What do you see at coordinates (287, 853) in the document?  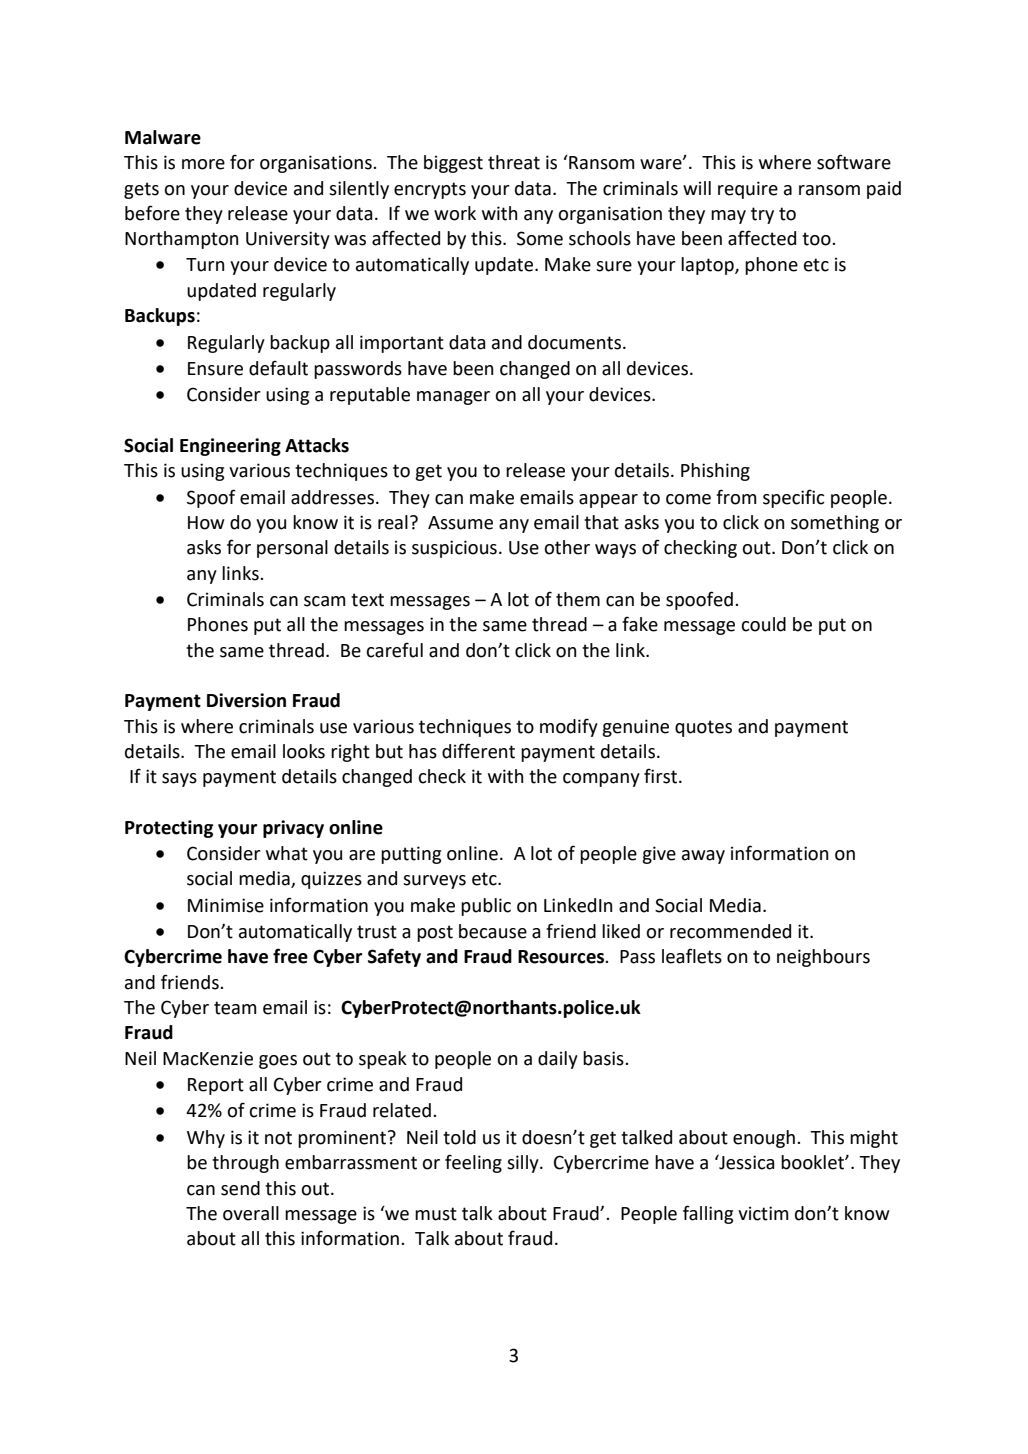 I see `what` at bounding box center [287, 853].
